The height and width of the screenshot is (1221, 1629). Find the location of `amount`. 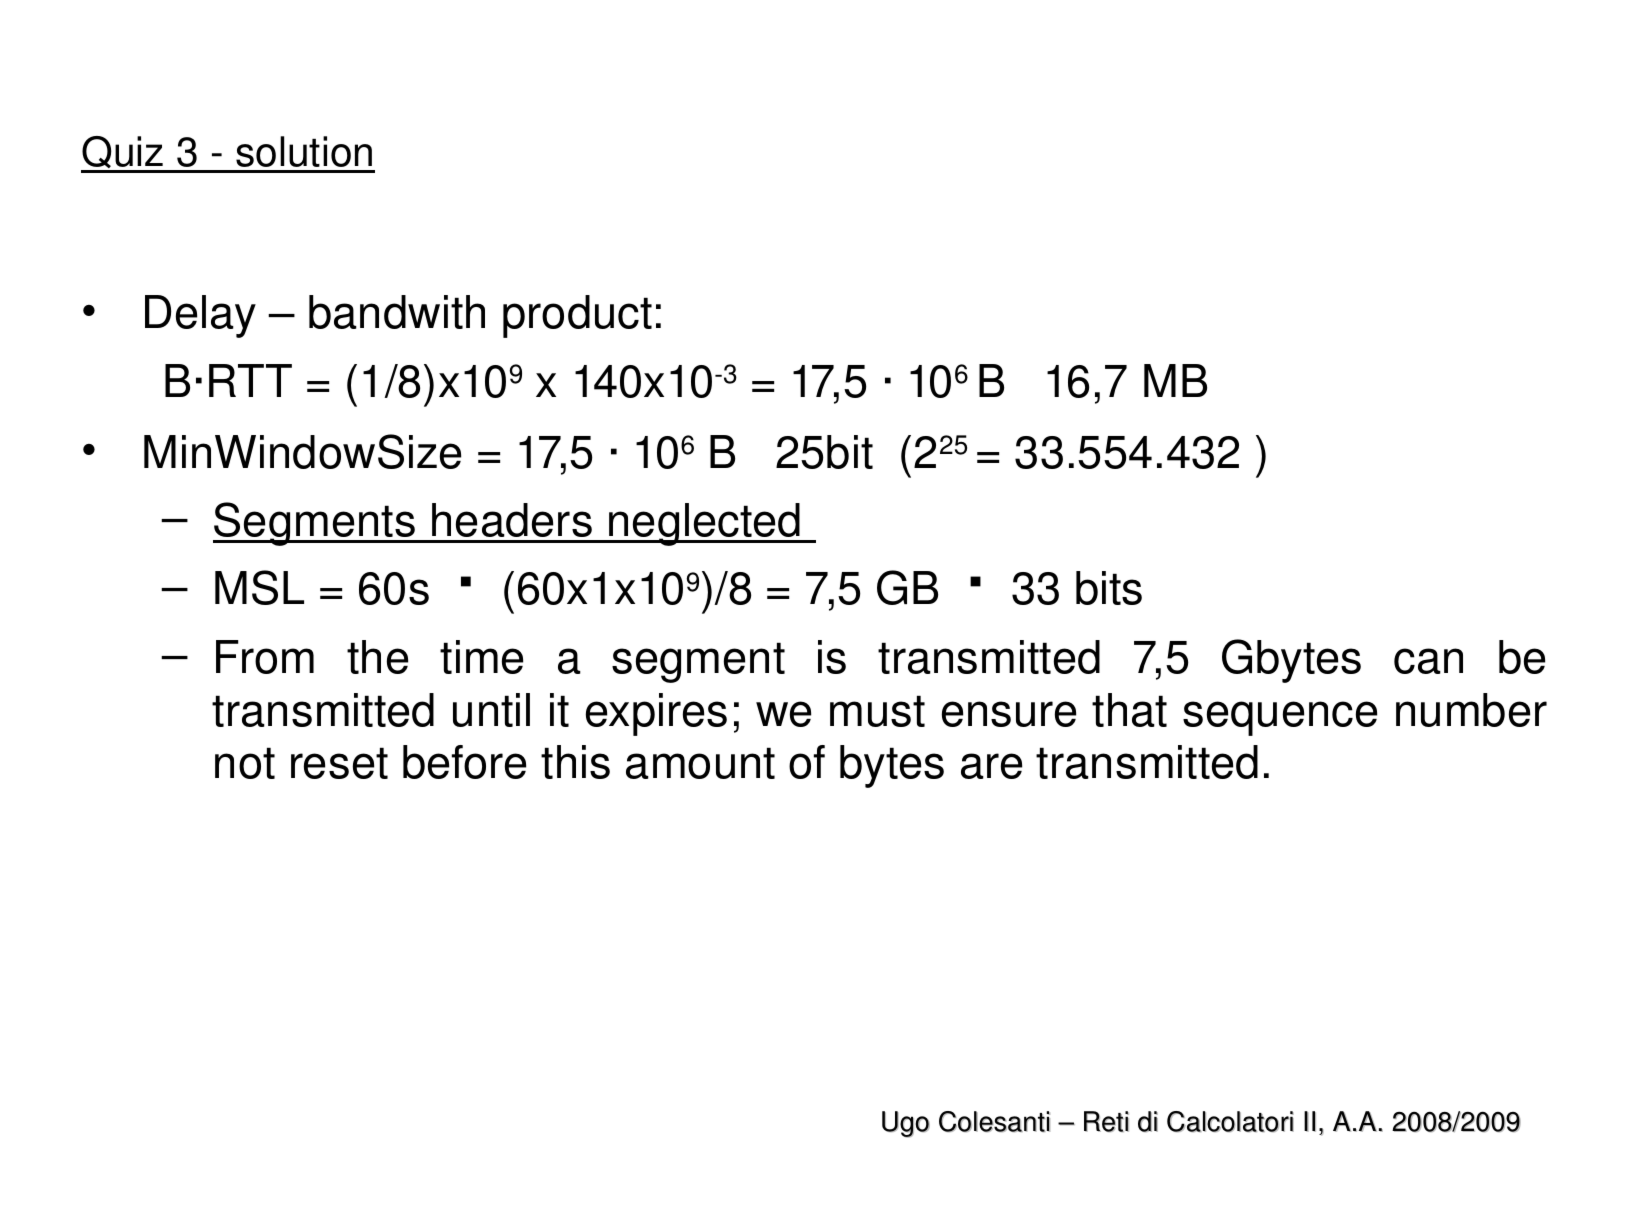

amount is located at coordinates (700, 763).
